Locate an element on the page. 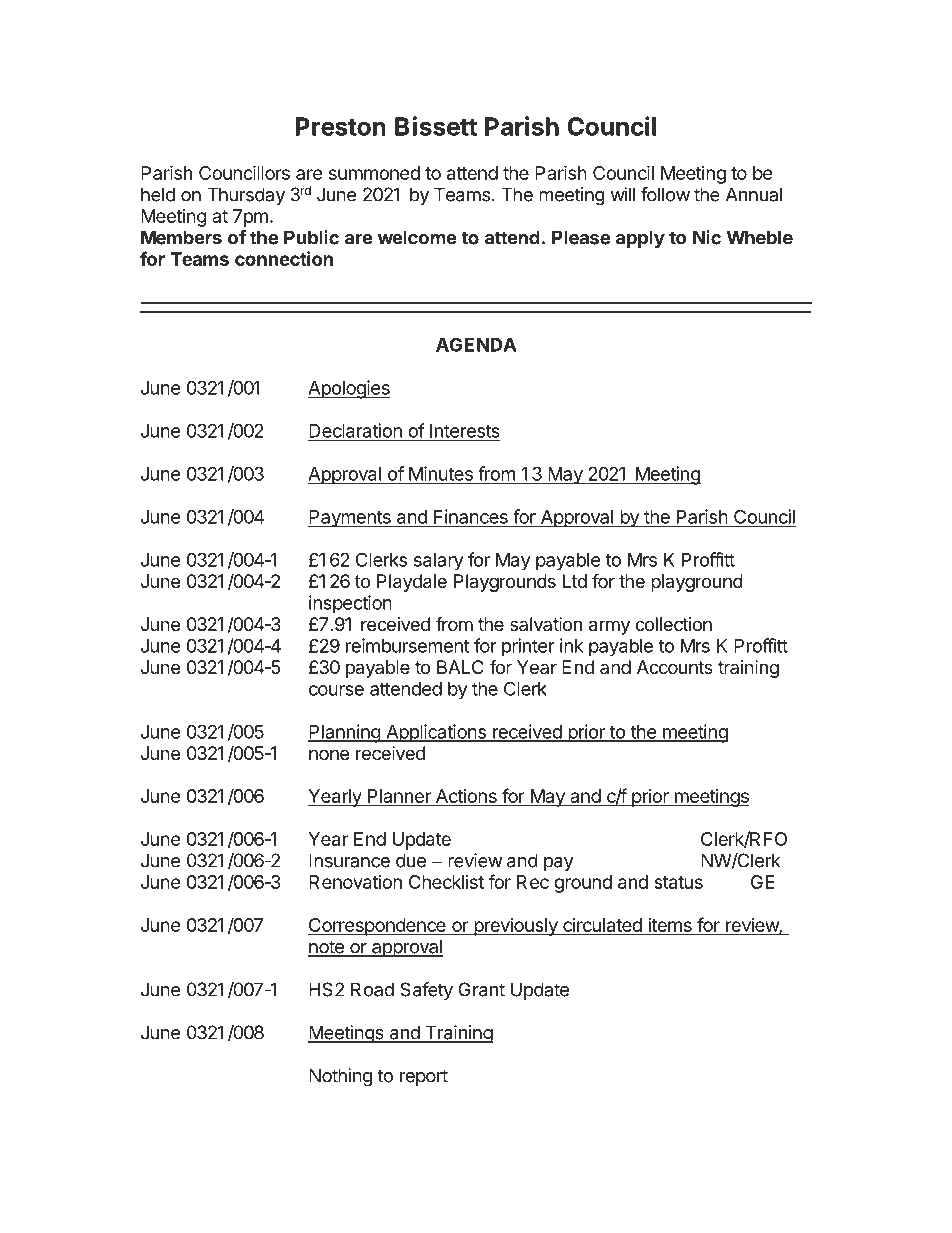 This document has width=952, height=1233. Nothing is located at coordinates (340, 1077).
